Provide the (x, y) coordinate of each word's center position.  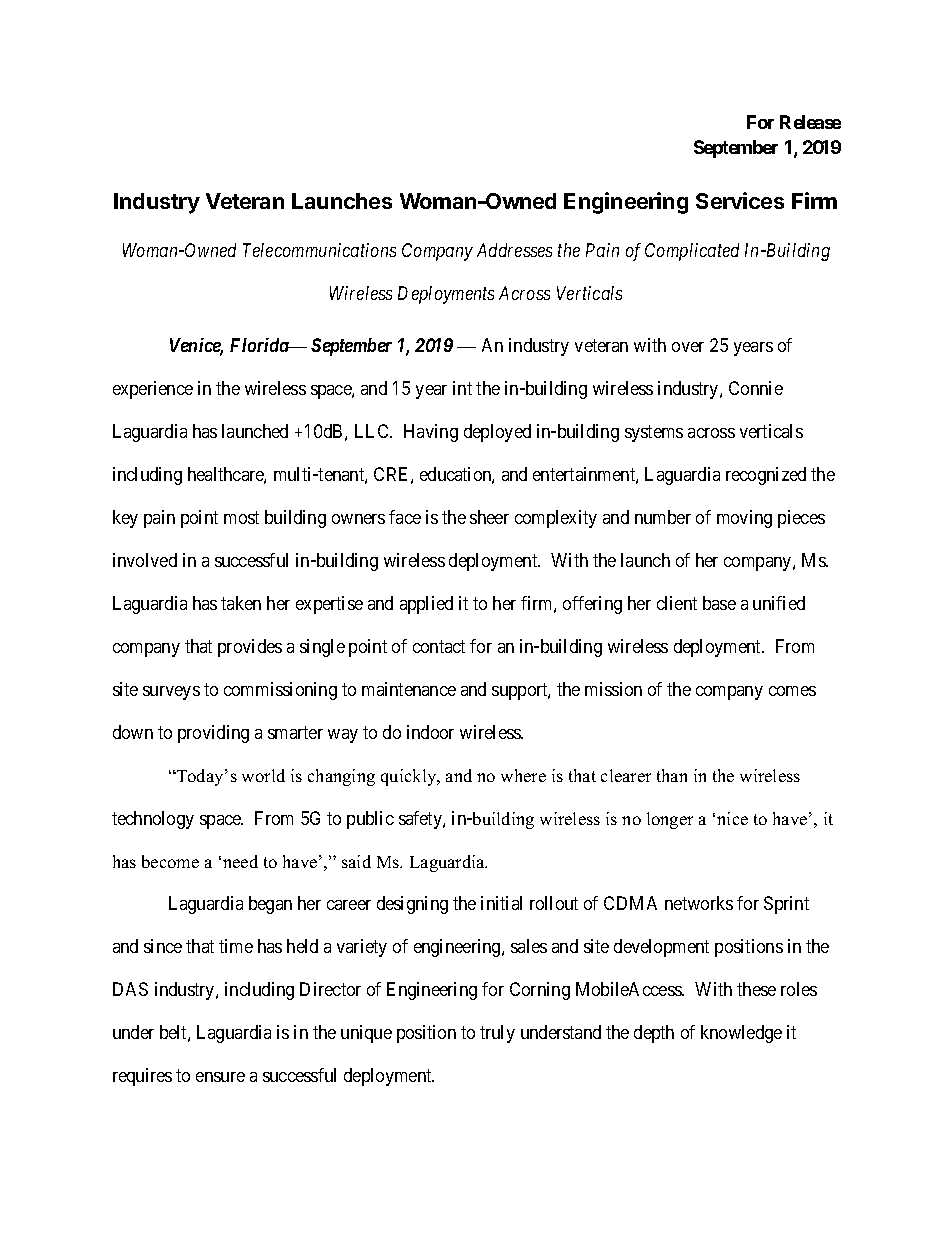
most (241, 517)
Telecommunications (319, 250)
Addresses (514, 250)
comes (792, 691)
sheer (489, 517)
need (240, 861)
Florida (260, 345)
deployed (497, 433)
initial (501, 903)
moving (744, 519)
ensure (220, 1077)
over (688, 347)
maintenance (409, 689)
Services (740, 200)
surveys (171, 693)
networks (699, 903)
